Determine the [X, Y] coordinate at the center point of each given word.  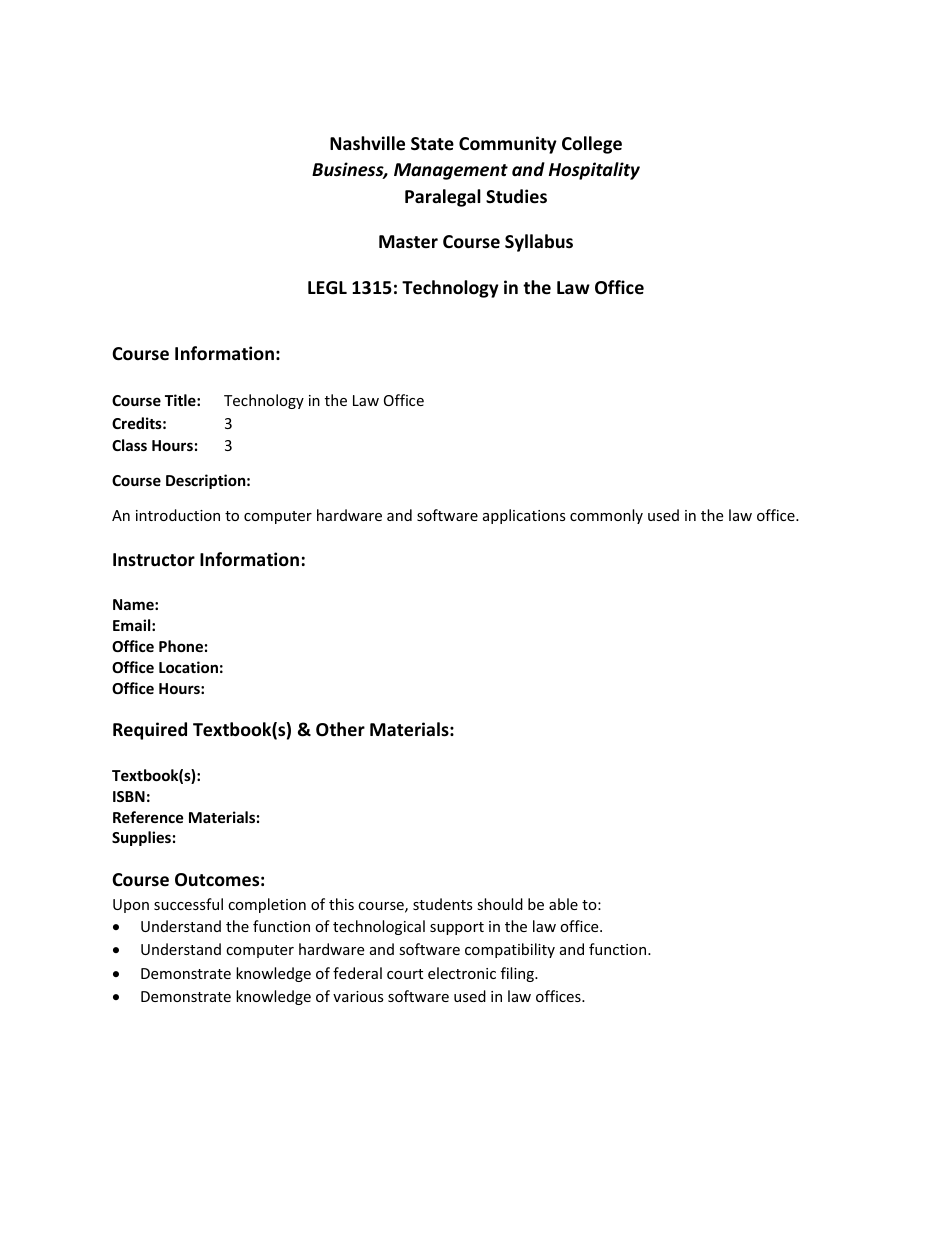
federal [357, 973]
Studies [516, 196]
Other [340, 729]
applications [524, 516]
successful [188, 904]
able [563, 904]
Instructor [154, 560]
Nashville [367, 143]
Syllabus [539, 243]
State [432, 144]
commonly [606, 516]
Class [129, 445]
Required [150, 731]
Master [408, 242]
